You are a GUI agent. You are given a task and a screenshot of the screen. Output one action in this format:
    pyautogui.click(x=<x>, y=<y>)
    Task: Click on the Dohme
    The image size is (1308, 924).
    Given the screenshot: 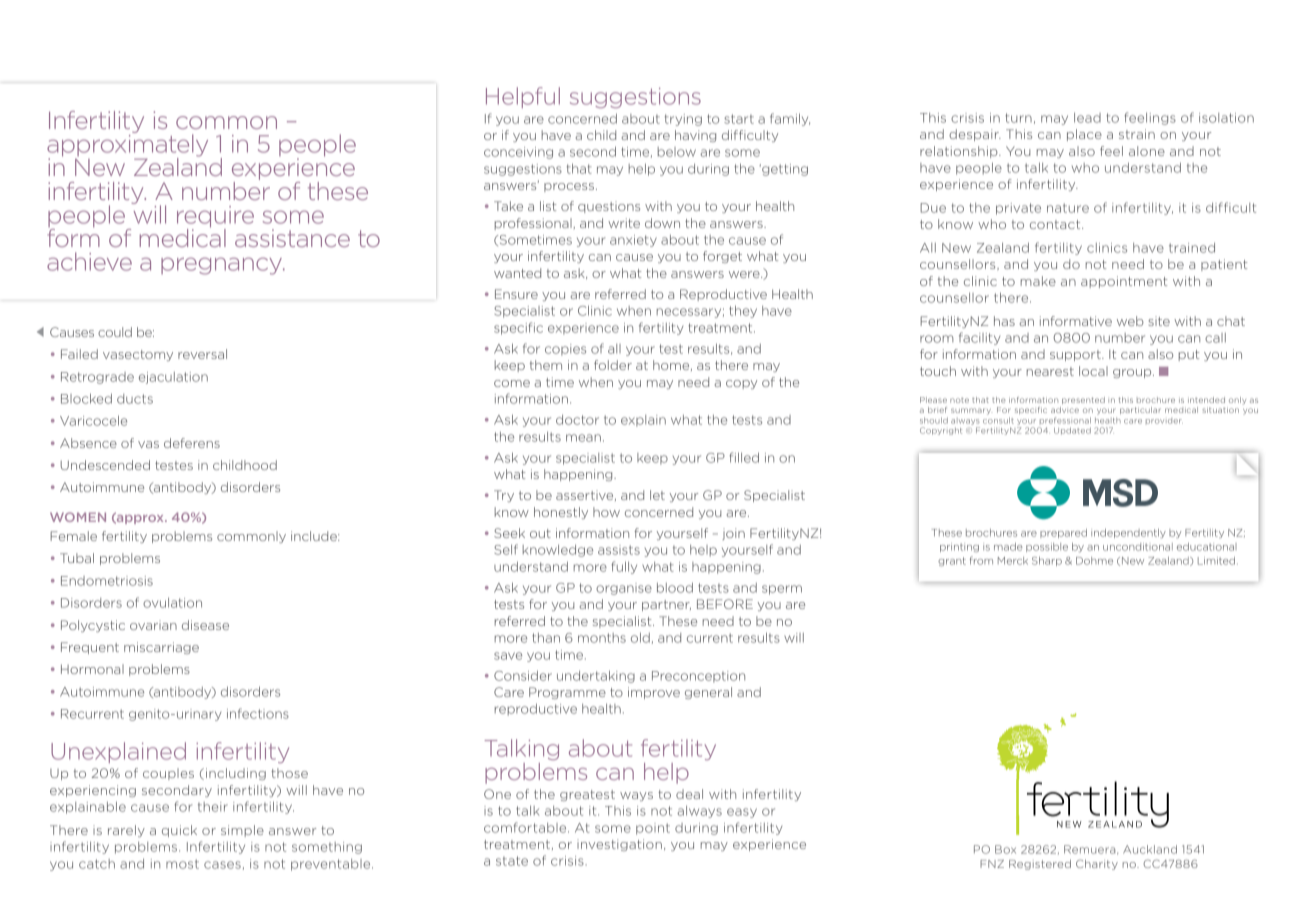 What is the action you would take?
    pyautogui.click(x=1094, y=561)
